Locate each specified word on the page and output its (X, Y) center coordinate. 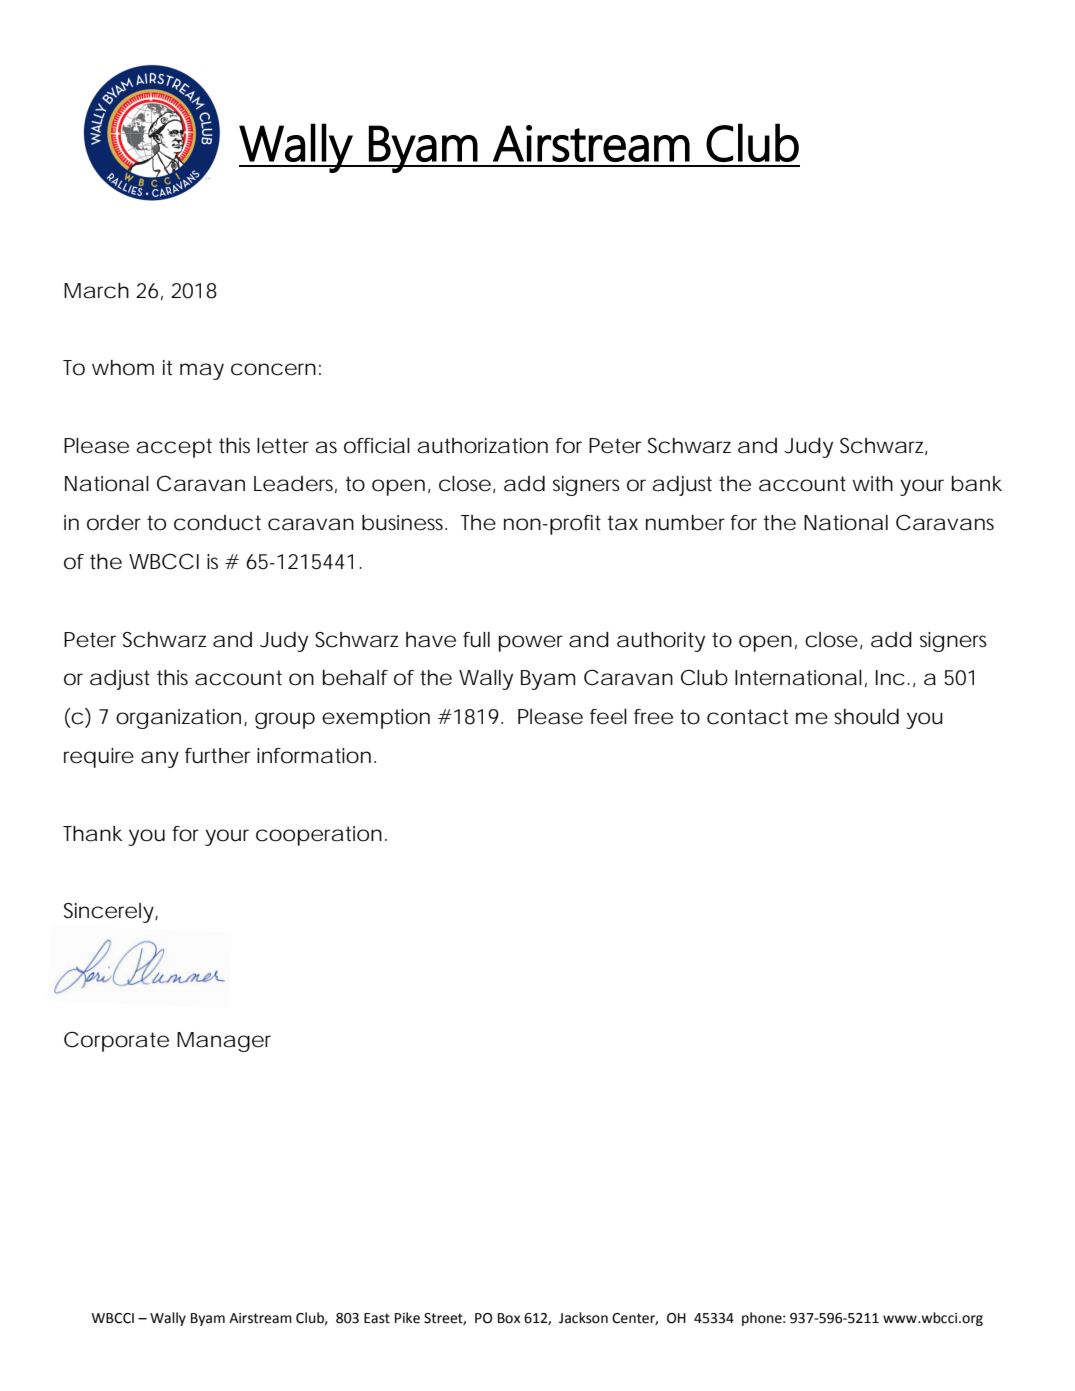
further (217, 756)
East (377, 1318)
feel (608, 717)
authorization (482, 446)
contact (747, 717)
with (872, 483)
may (202, 371)
